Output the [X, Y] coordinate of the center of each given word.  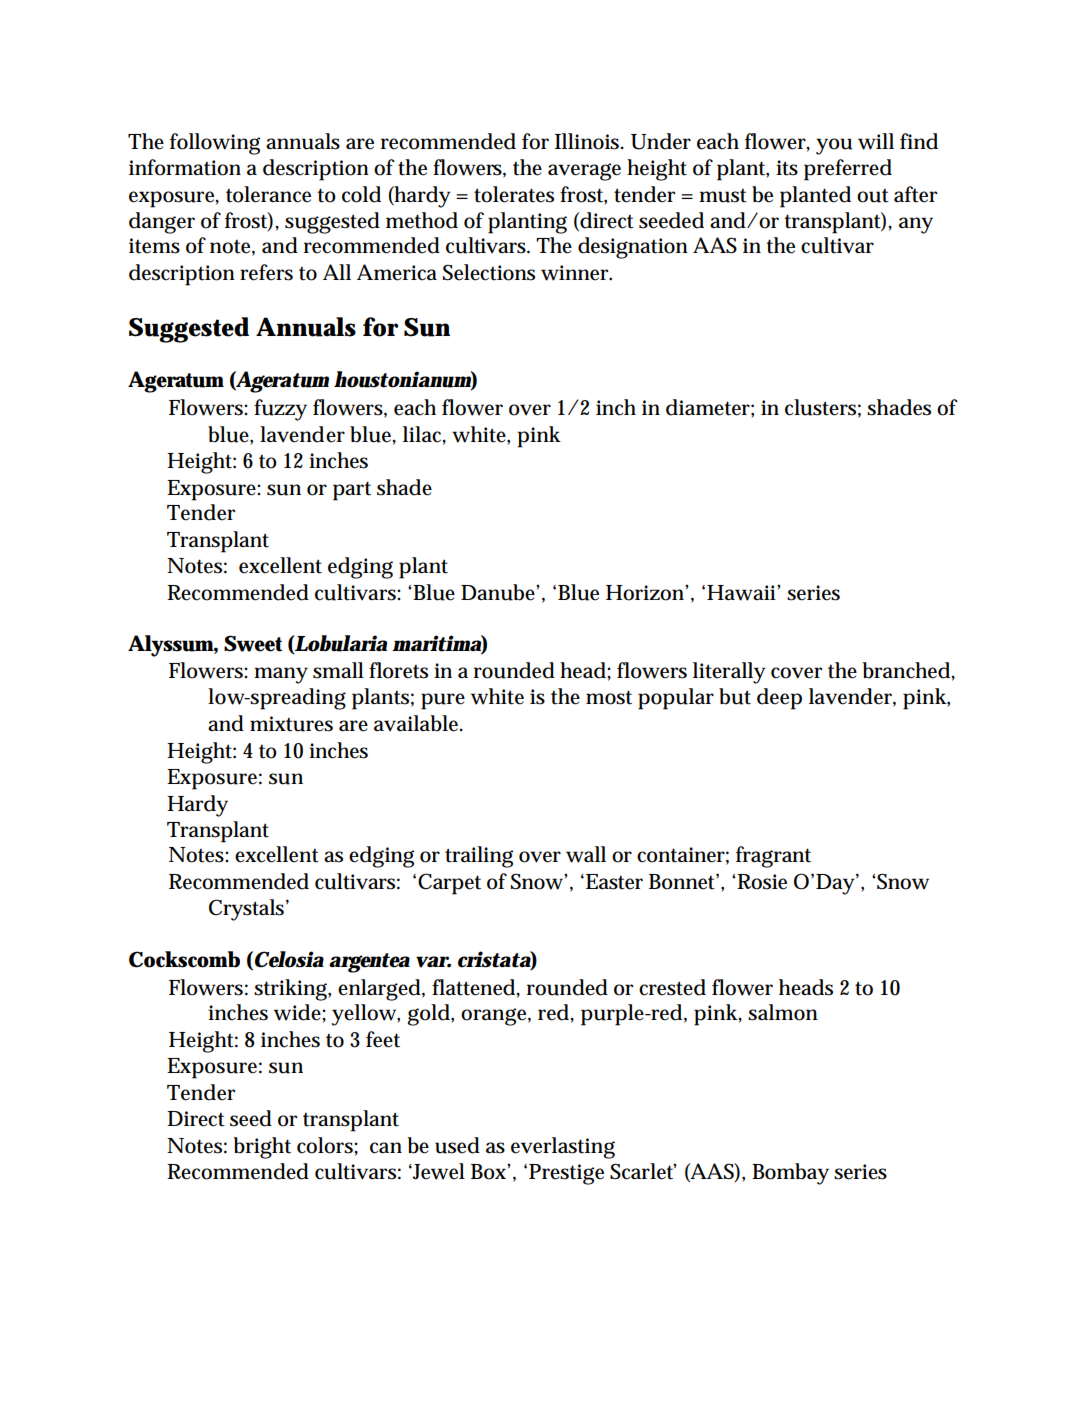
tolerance [268, 194]
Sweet [253, 643]
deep [779, 699]
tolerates [514, 194]
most [609, 697]
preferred [848, 170]
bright [262, 1148]
